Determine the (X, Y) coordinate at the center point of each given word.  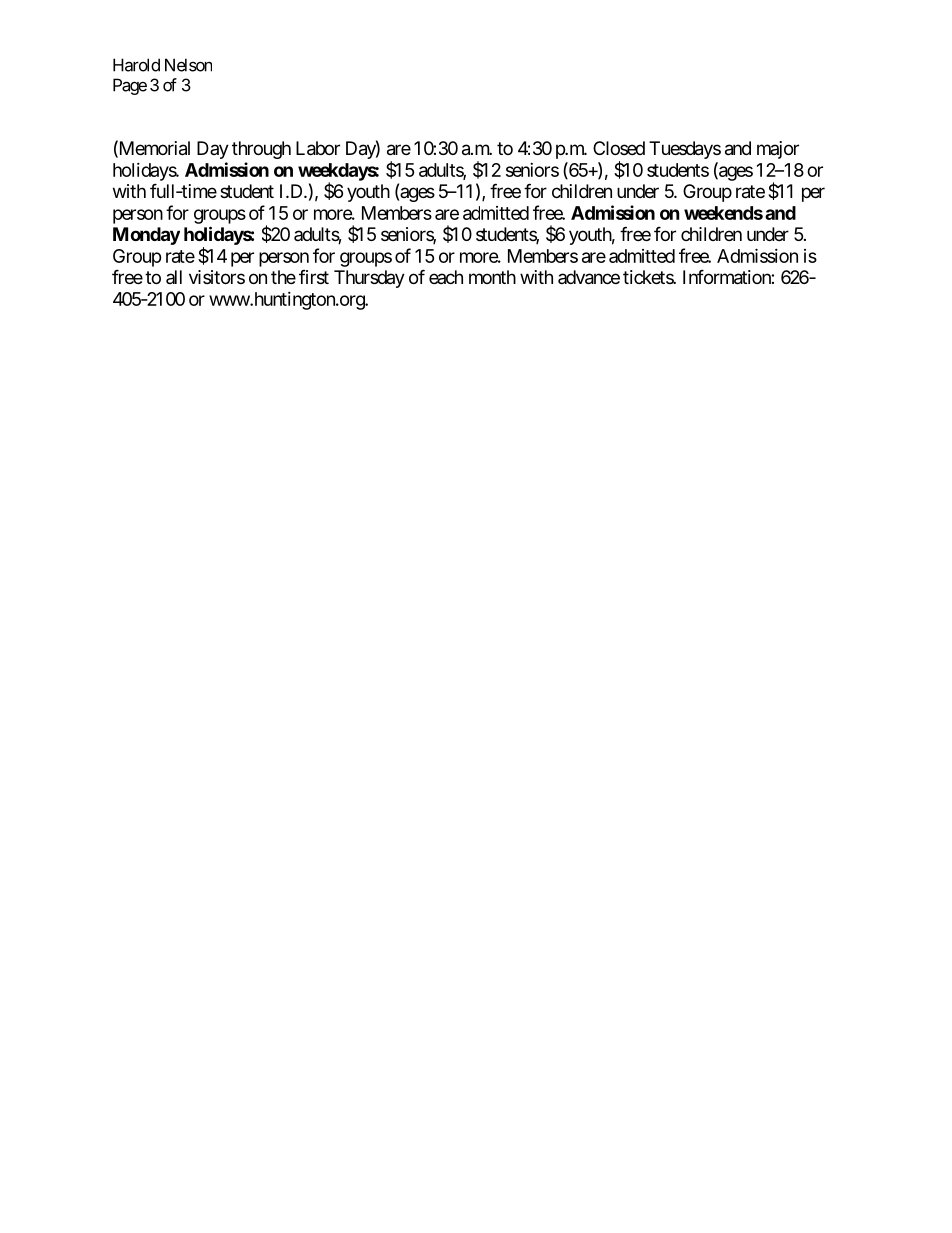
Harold (136, 65)
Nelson (188, 65)
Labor (318, 148)
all (174, 277)
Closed (619, 148)
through (261, 150)
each (446, 277)
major (778, 150)
